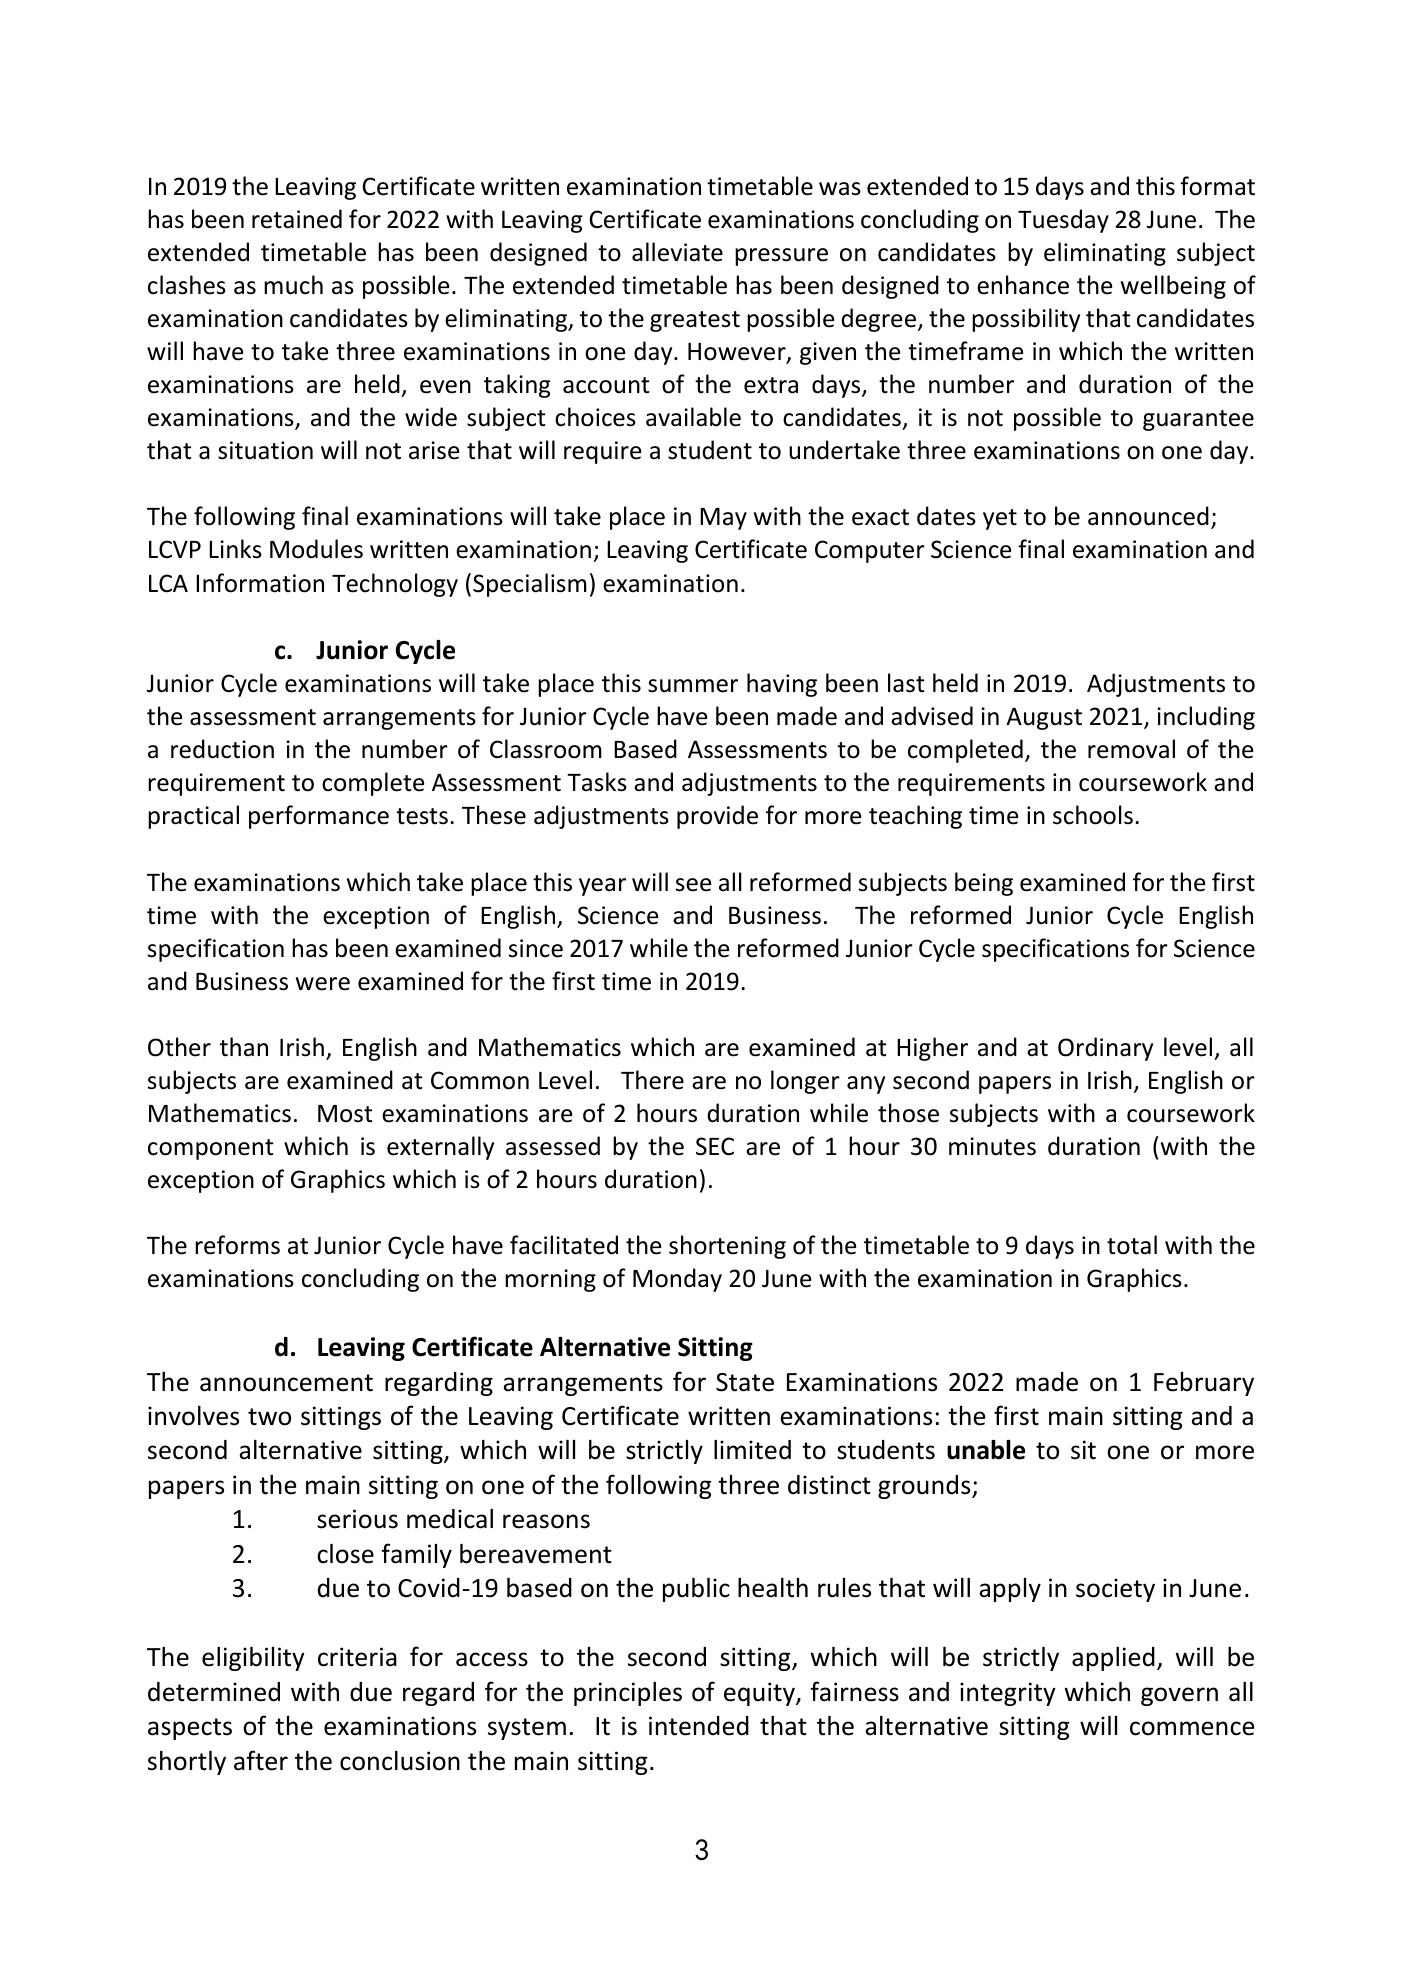 The width and height of the screenshot is (1402, 1982). Describe the element at coordinates (297, 219) in the screenshot. I see `retained` at that location.
